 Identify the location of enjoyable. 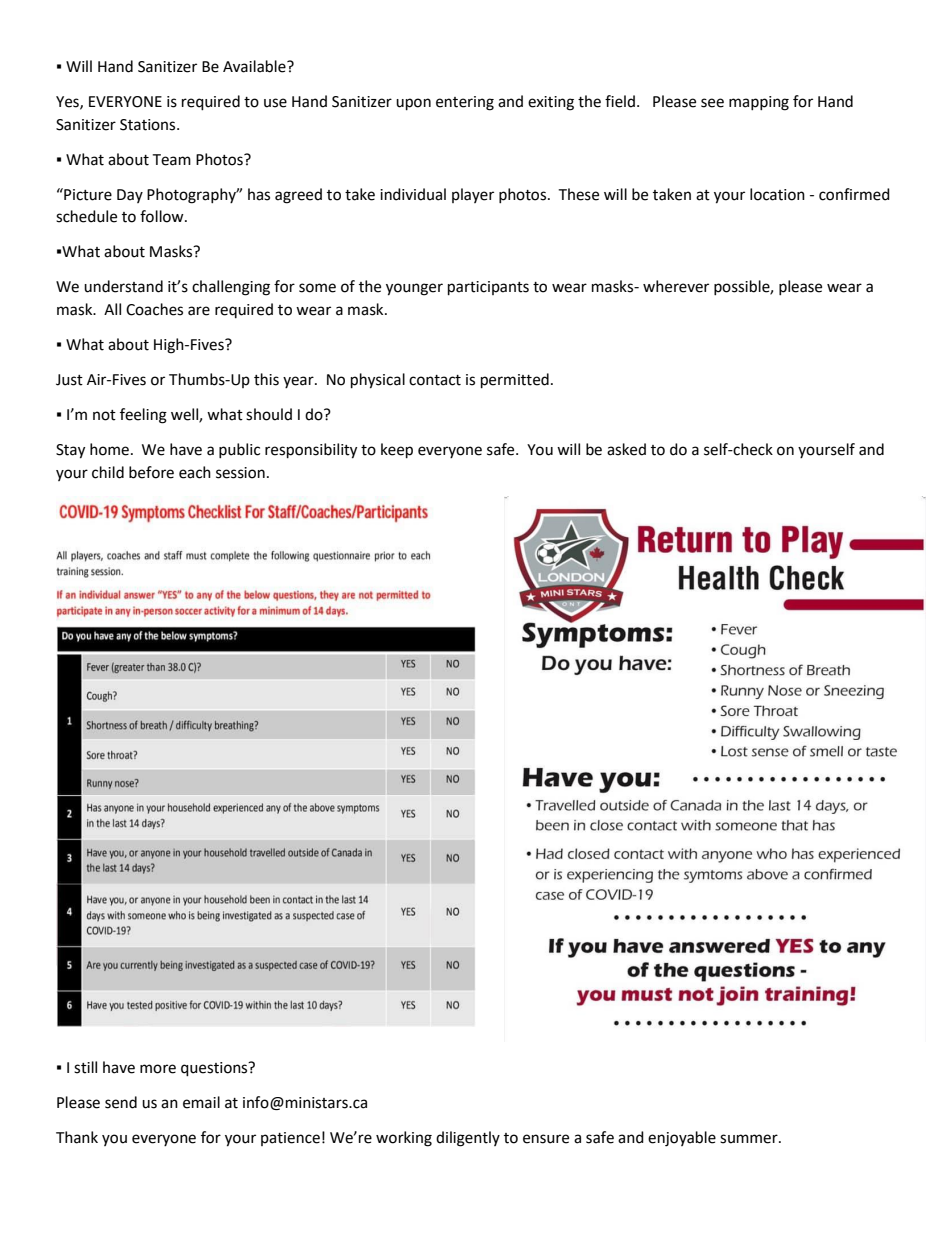
(682, 1139).
